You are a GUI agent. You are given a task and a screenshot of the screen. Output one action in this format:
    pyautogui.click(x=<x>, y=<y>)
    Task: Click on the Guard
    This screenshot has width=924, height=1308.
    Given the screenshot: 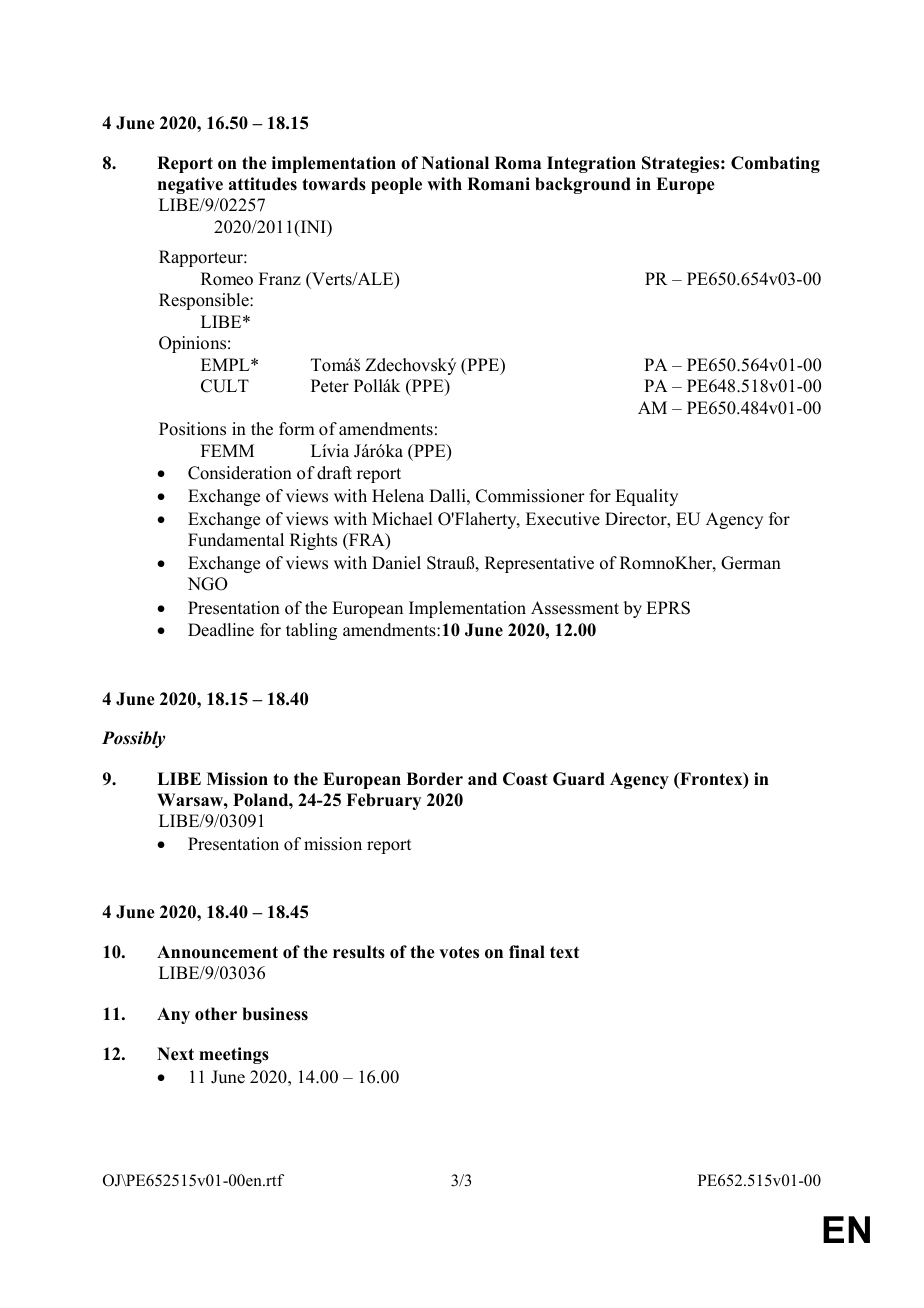 What is the action you would take?
    pyautogui.click(x=579, y=779)
